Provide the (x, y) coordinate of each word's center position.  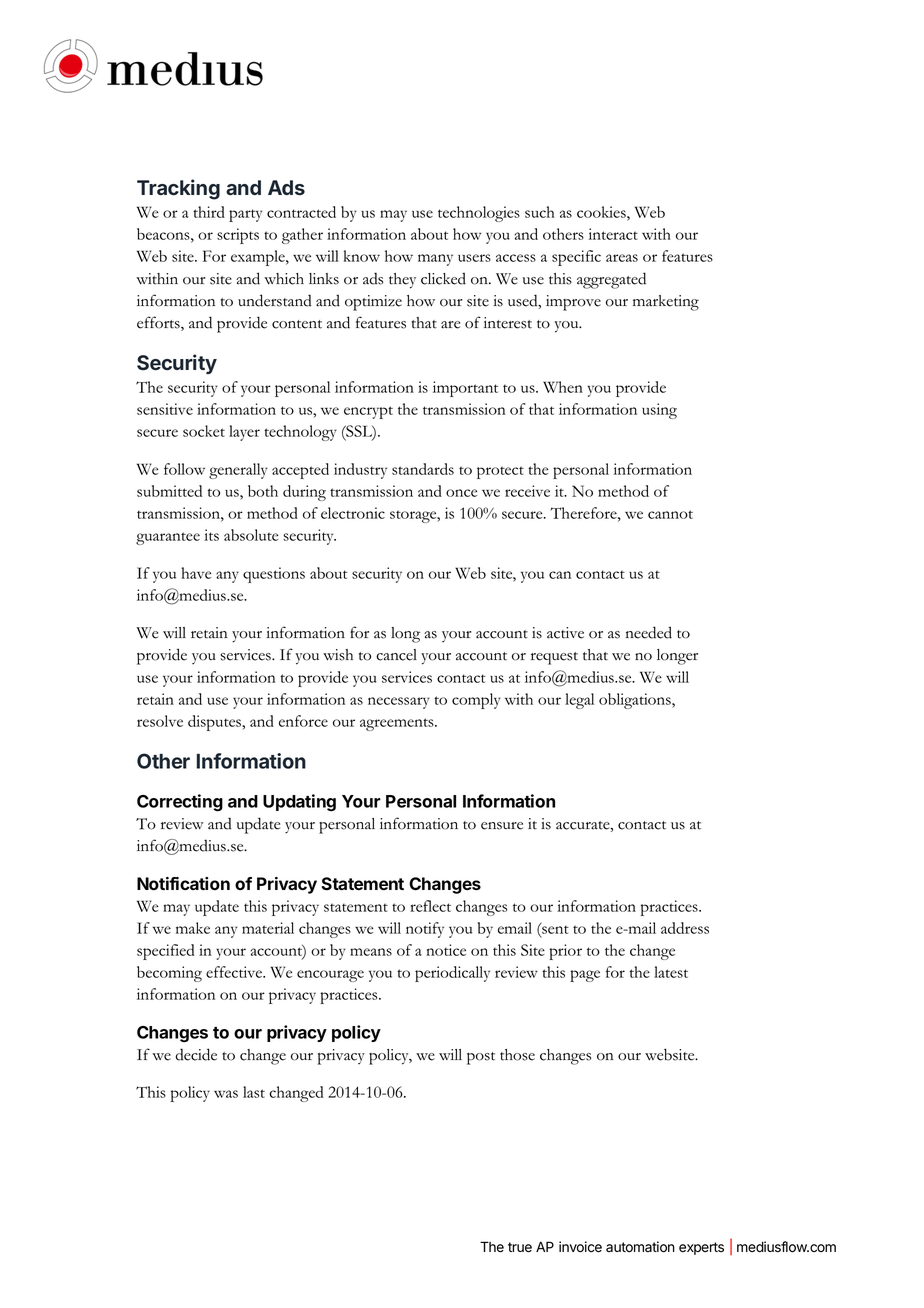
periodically (452, 974)
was (226, 1094)
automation (640, 1247)
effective (235, 972)
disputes (215, 723)
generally (238, 471)
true (520, 1247)
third (209, 212)
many (435, 260)
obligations (636, 701)
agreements (398, 724)
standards (423, 469)
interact (613, 234)
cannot (670, 514)
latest (671, 972)
